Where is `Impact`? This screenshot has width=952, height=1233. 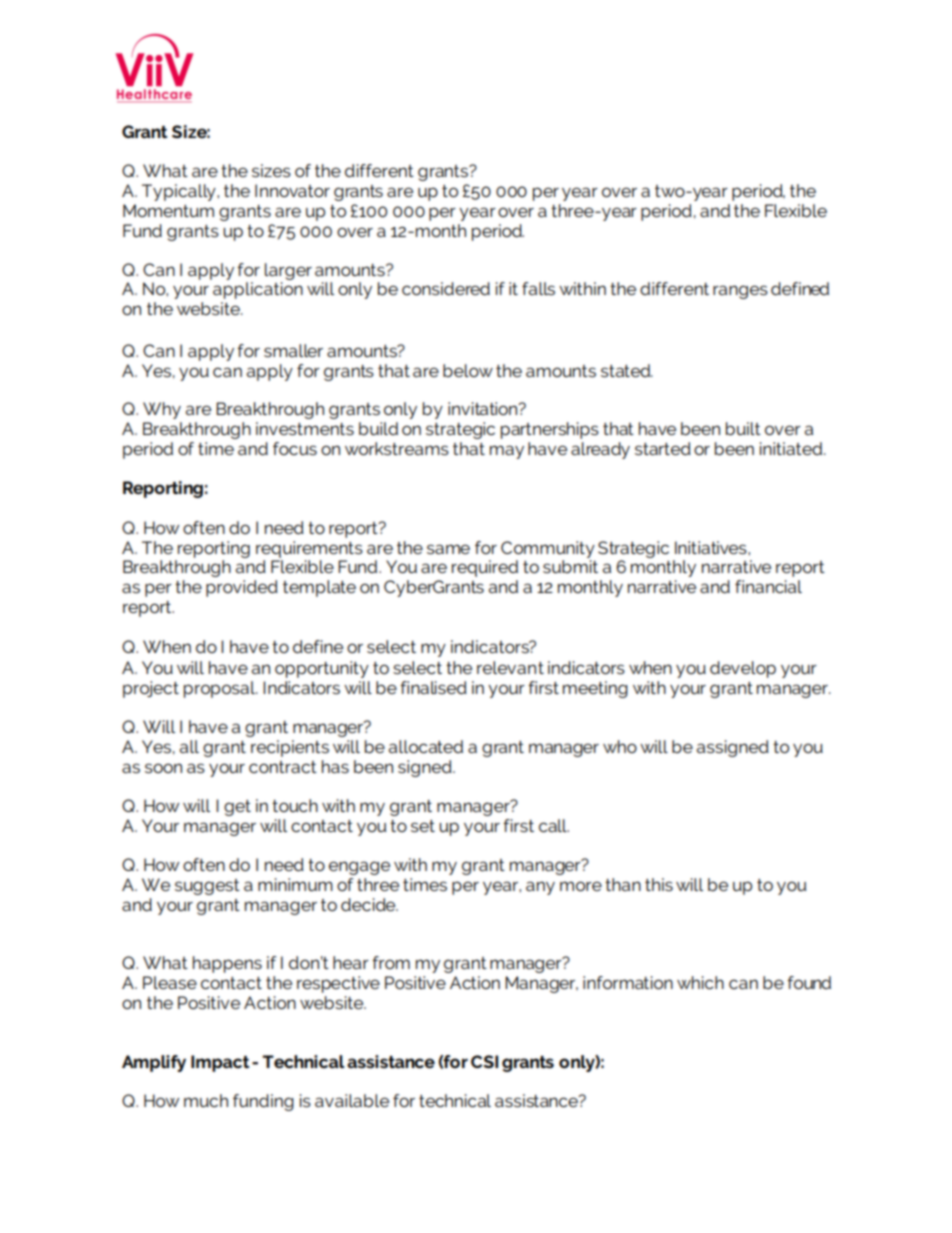 Impact is located at coordinates (220, 1063).
